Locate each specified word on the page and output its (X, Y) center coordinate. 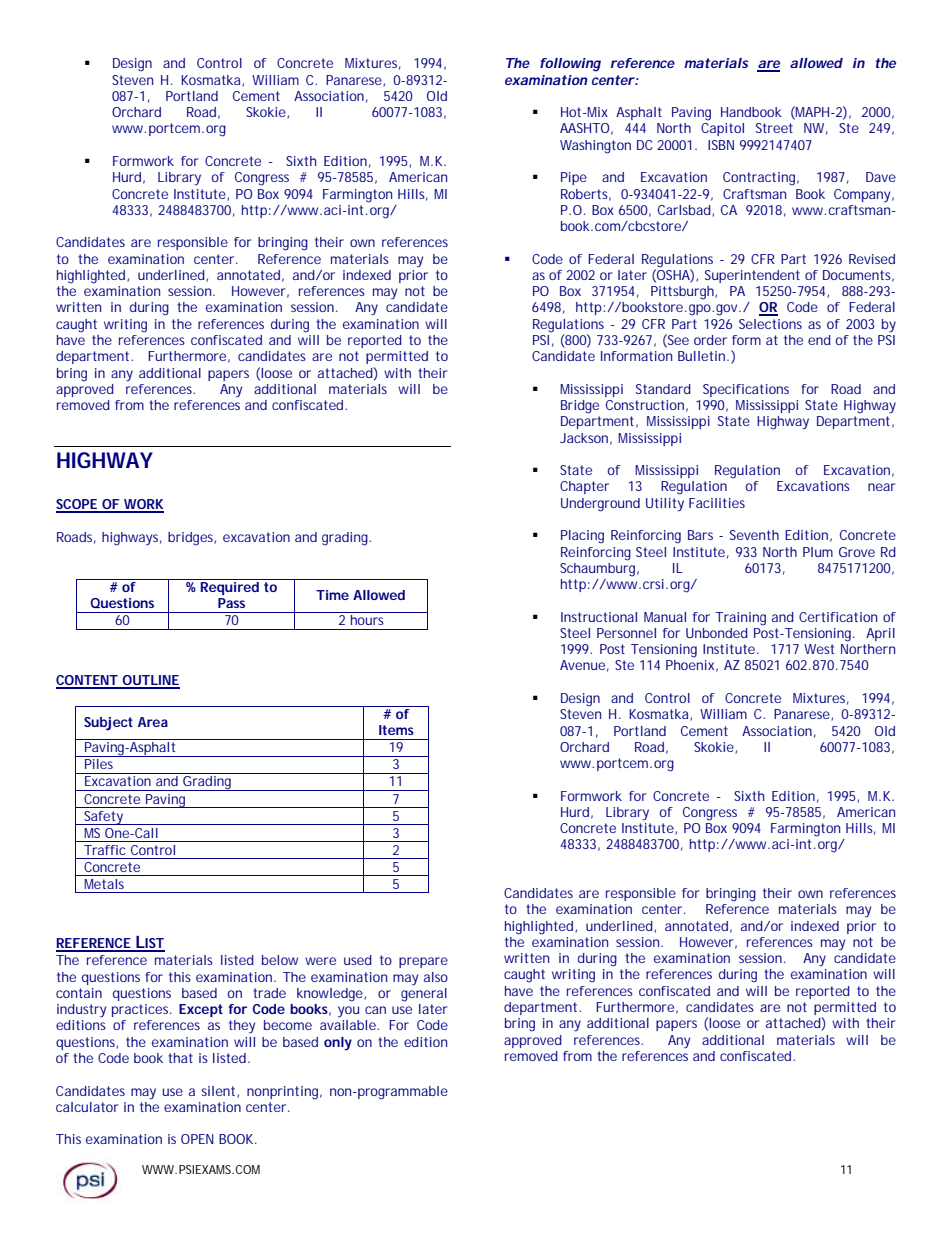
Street (774, 128)
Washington (595, 147)
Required (229, 587)
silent (220, 1092)
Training (740, 619)
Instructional (599, 617)
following (570, 65)
